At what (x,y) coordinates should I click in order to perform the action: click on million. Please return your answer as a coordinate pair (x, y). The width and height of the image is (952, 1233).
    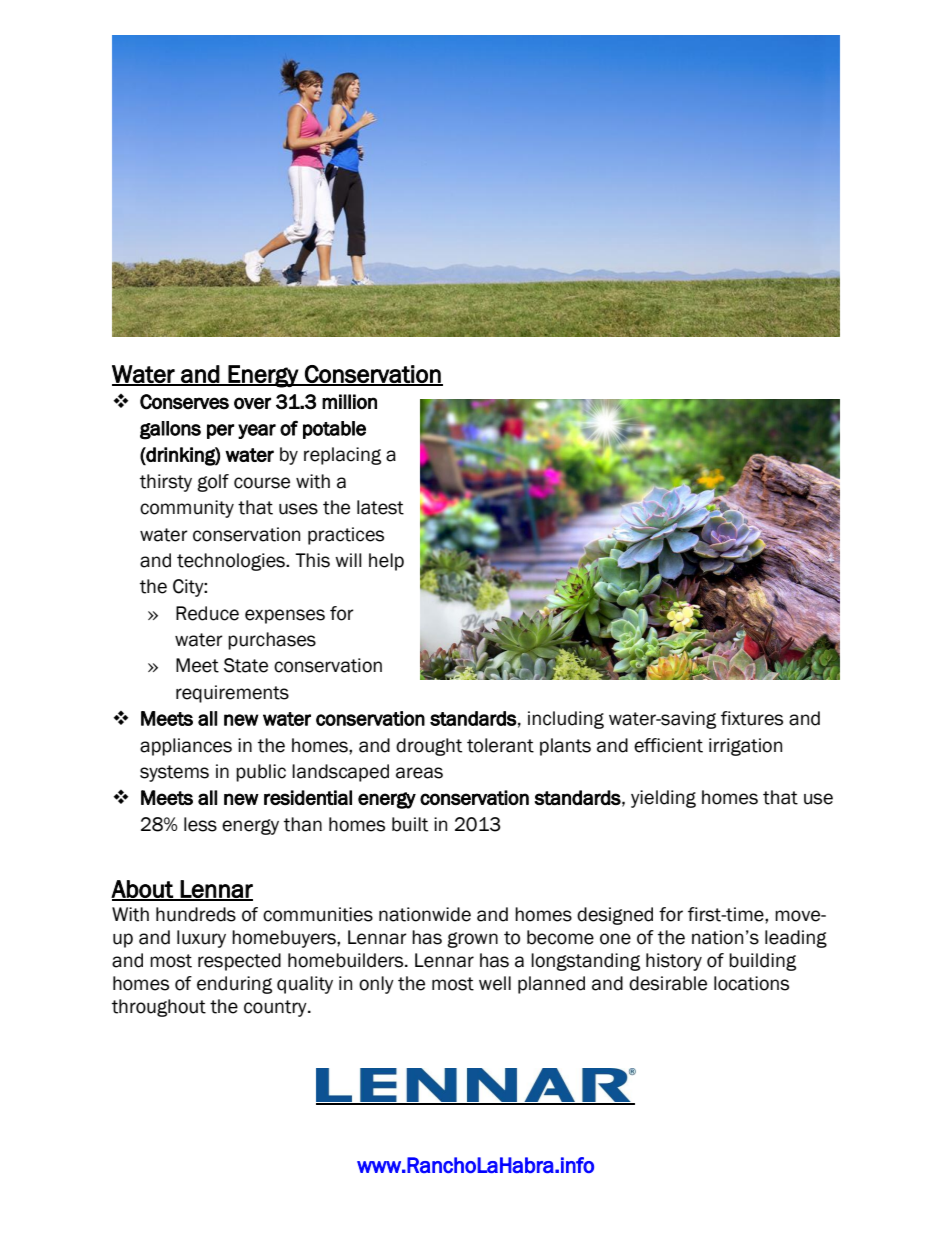
    Looking at the image, I should click on (349, 402).
